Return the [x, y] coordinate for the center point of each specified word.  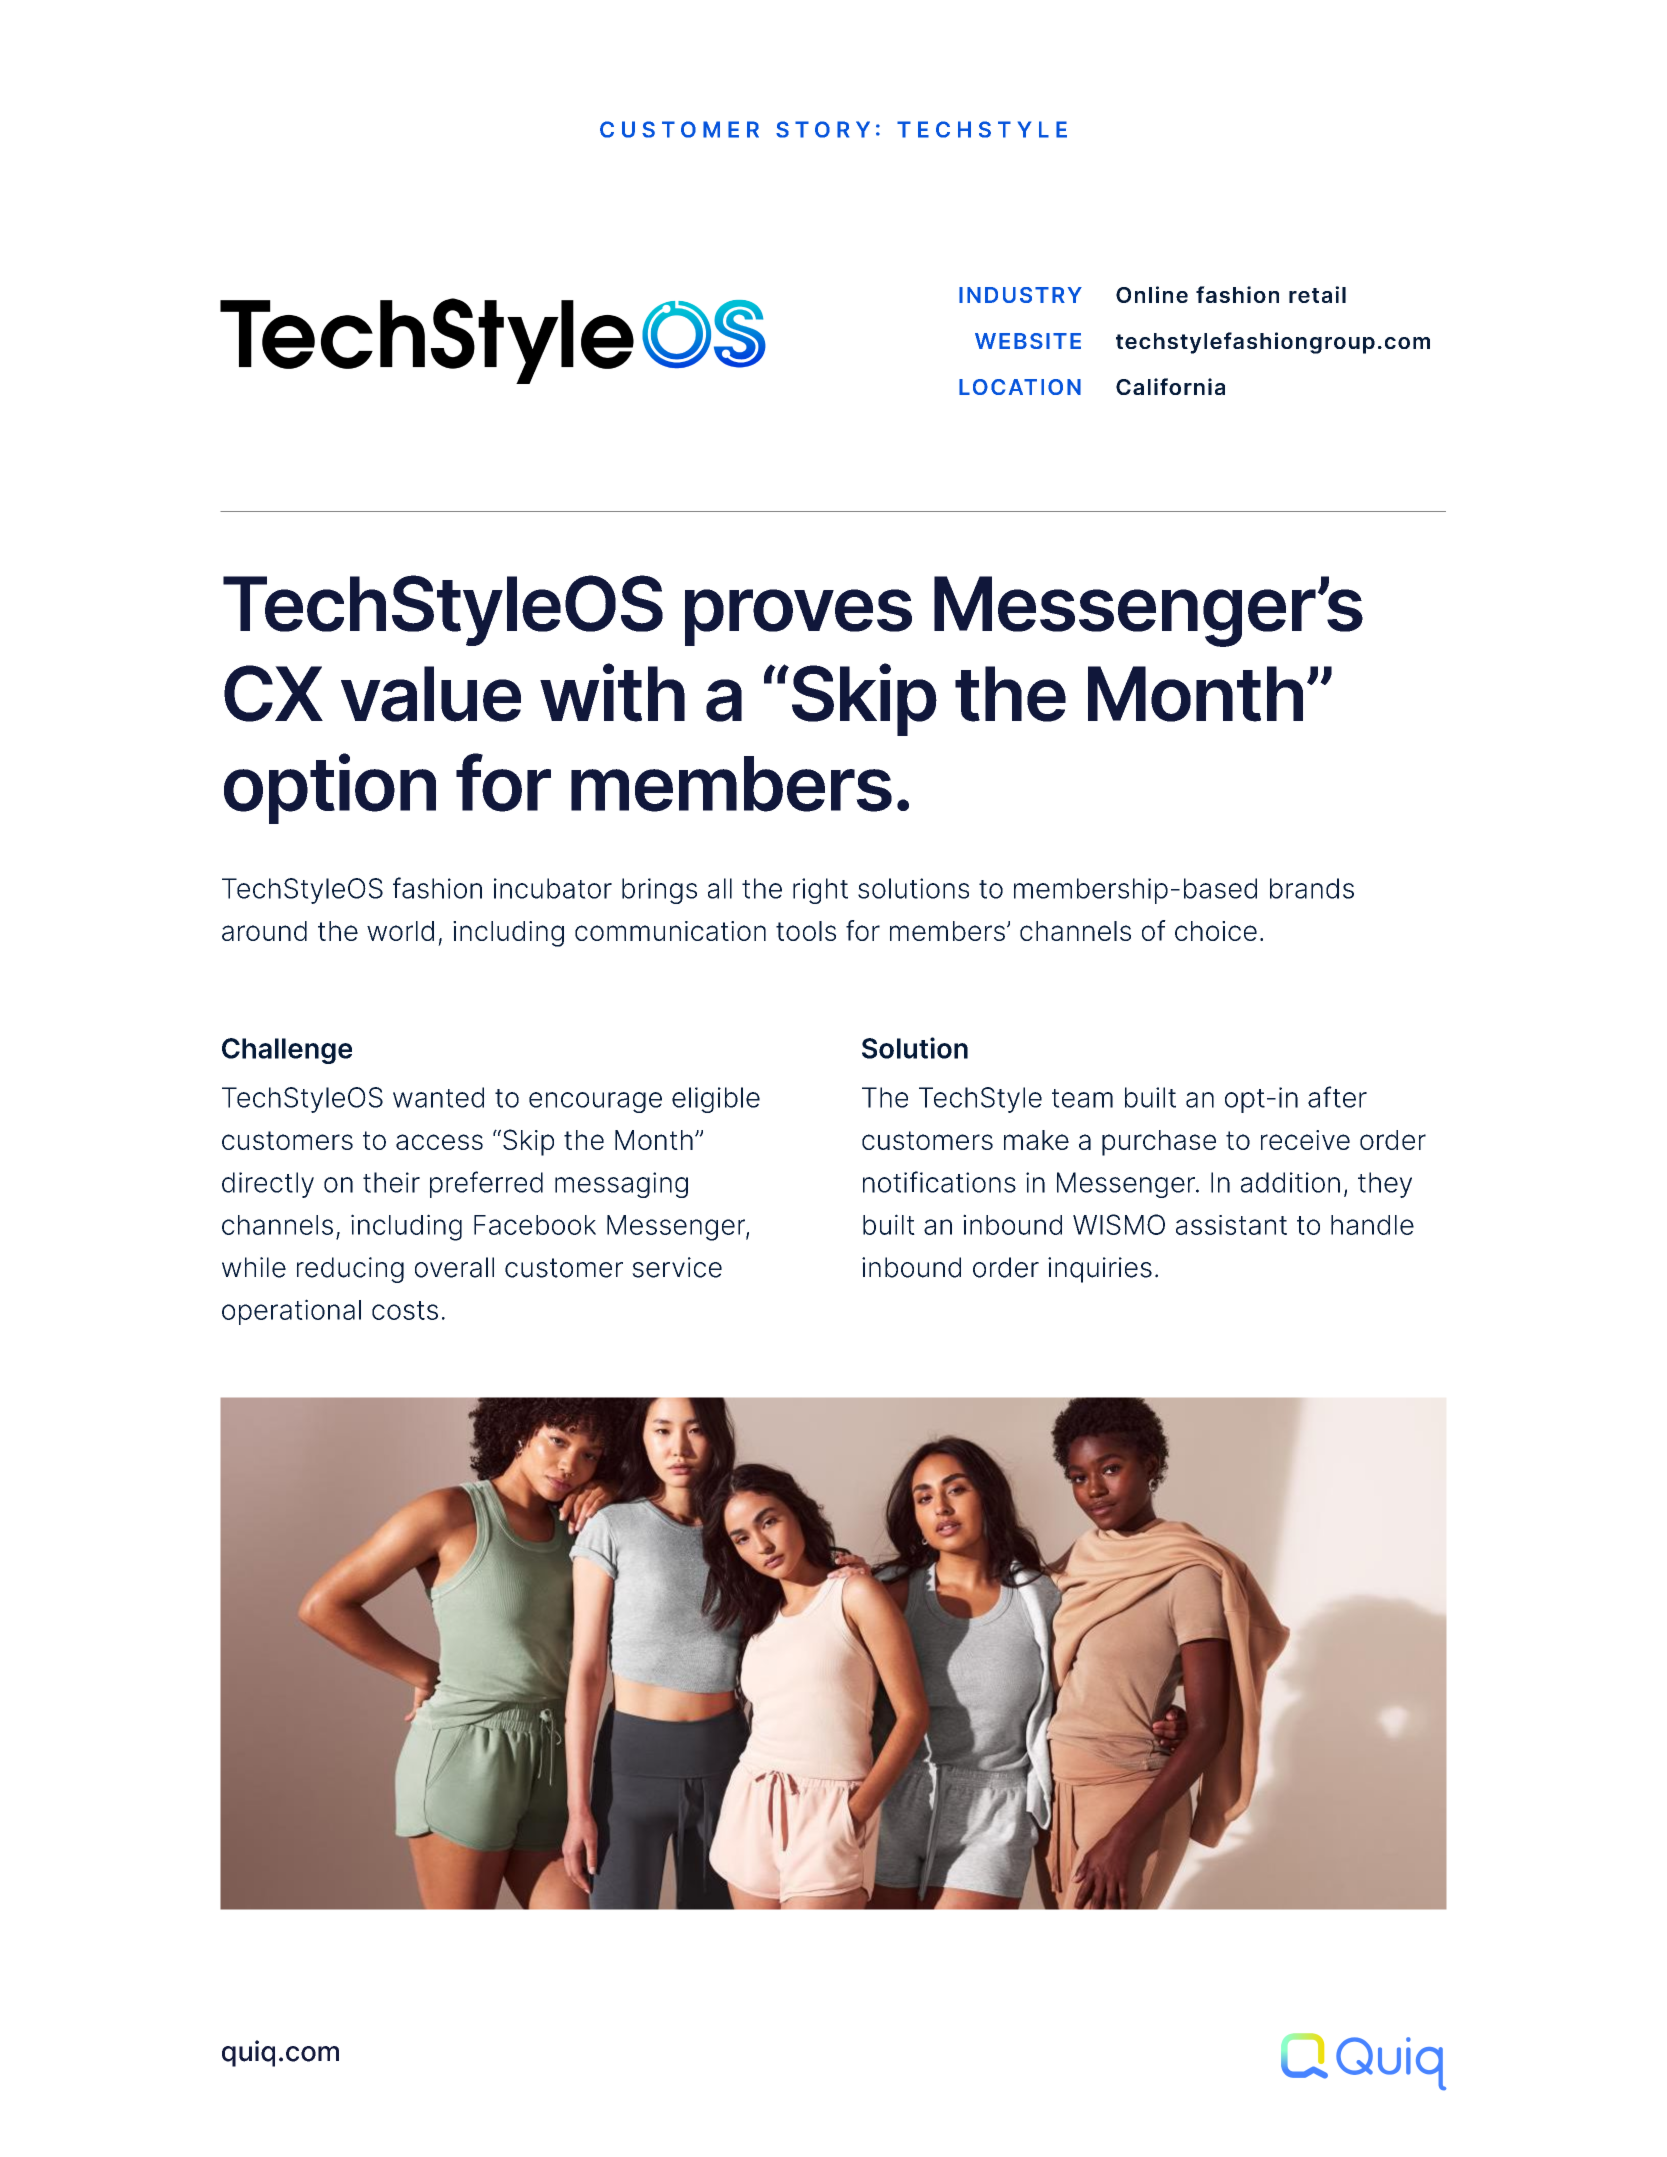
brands [1312, 888]
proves [798, 617]
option [330, 788]
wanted [438, 1097]
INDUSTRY [1020, 295]
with [612, 692]
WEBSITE [1028, 341]
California [1170, 386]
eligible [716, 1100]
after [1337, 1097]
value [431, 694]
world [400, 931]
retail [1317, 294]
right [820, 891]
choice [1216, 931]
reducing [350, 1270]
